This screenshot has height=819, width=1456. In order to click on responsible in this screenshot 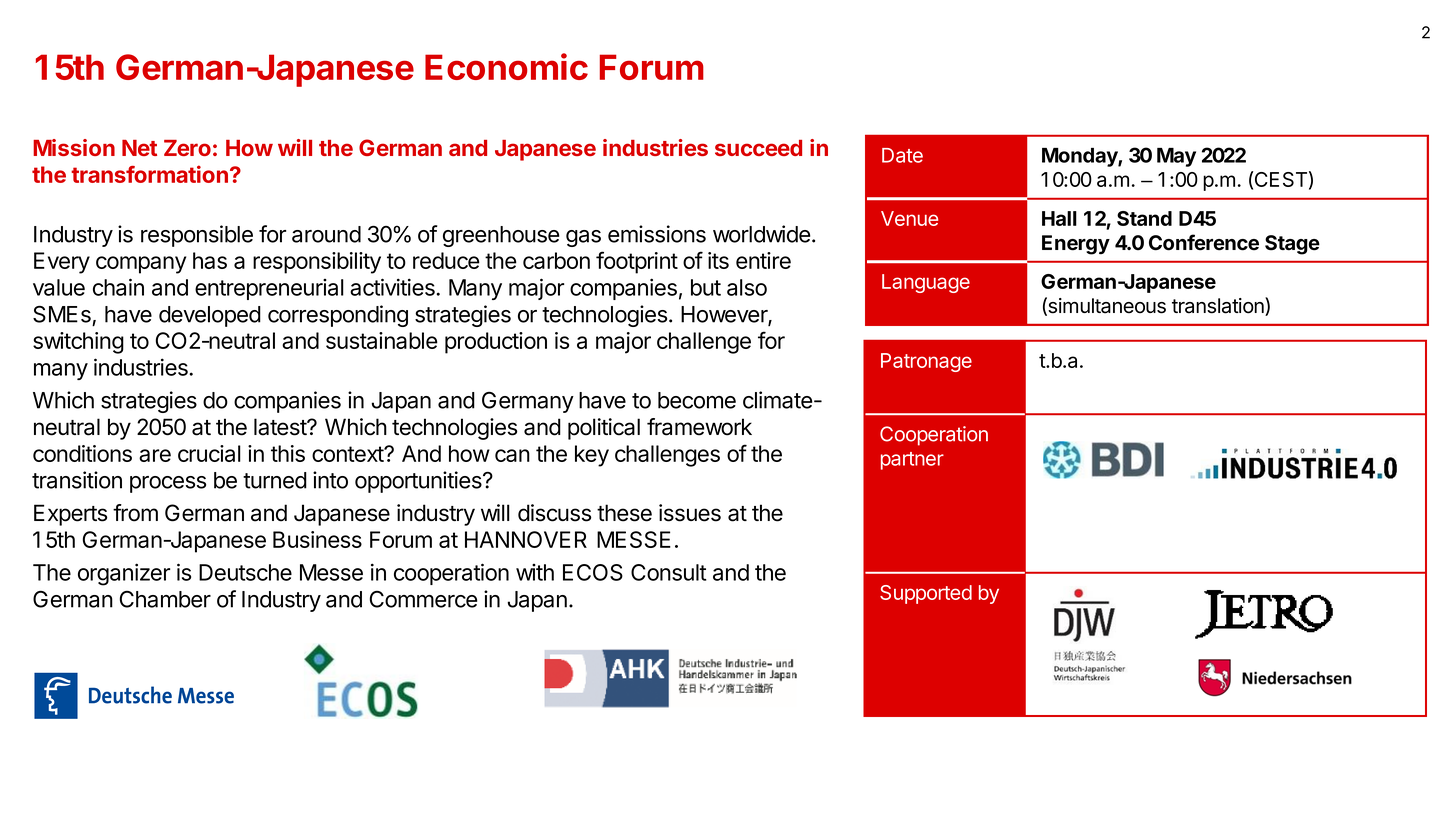, I will do `click(197, 236)`.
